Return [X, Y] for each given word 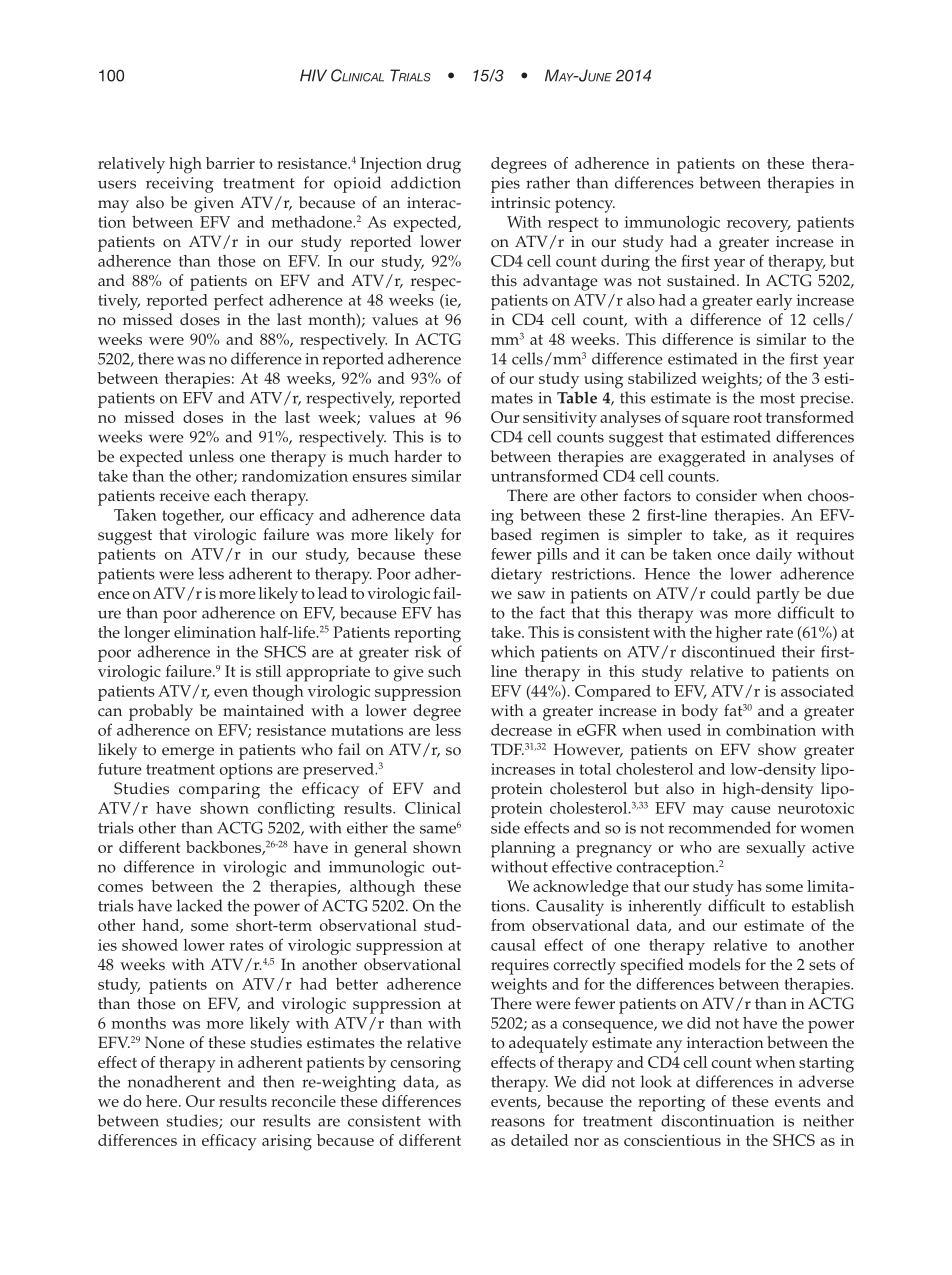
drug [444, 165]
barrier [230, 163]
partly [778, 595]
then [279, 1081]
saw [531, 595]
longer [147, 634]
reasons [518, 1122]
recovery [758, 226]
